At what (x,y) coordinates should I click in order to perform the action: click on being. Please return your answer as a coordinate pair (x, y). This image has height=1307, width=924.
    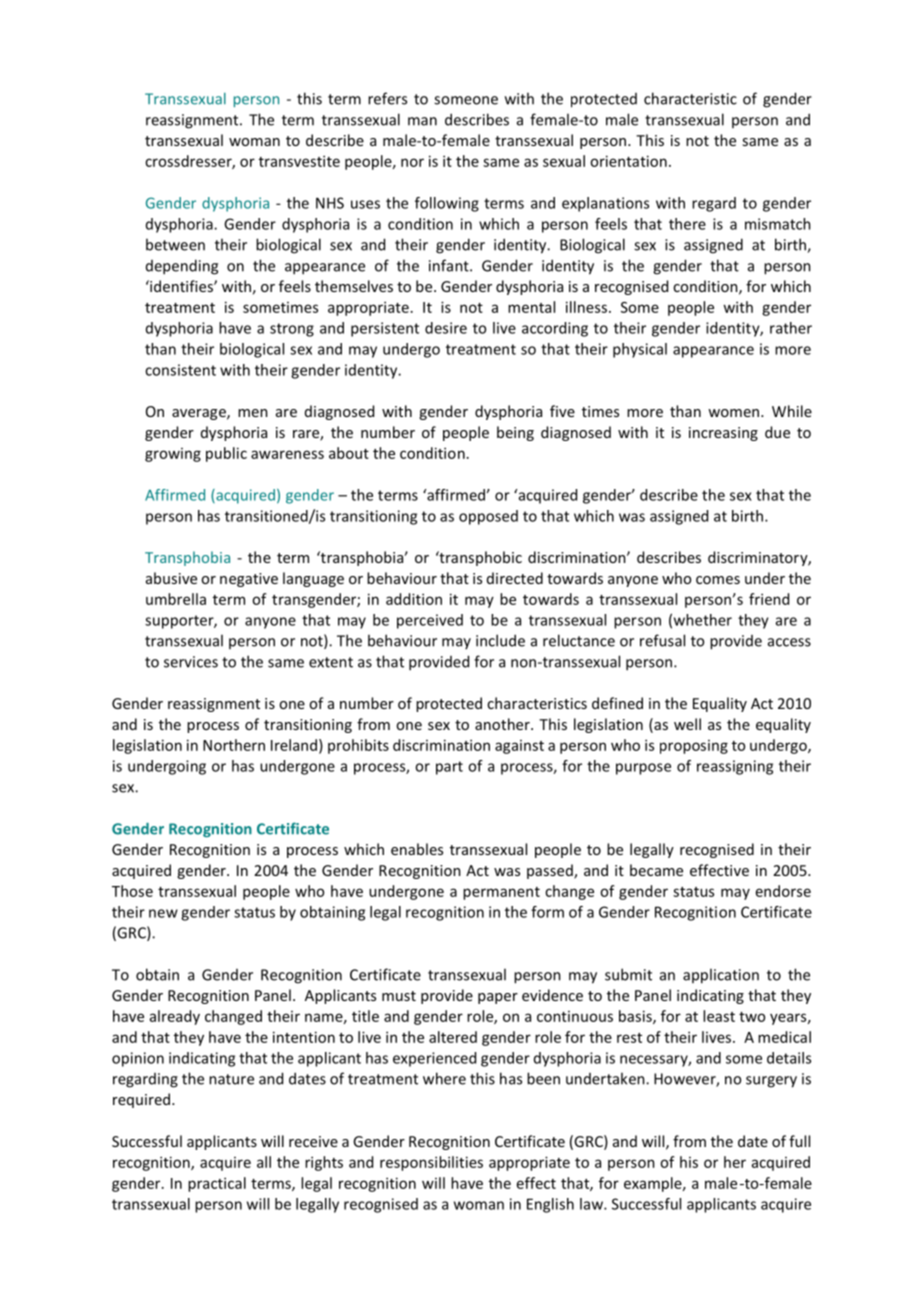
    Looking at the image, I should click on (515, 433).
